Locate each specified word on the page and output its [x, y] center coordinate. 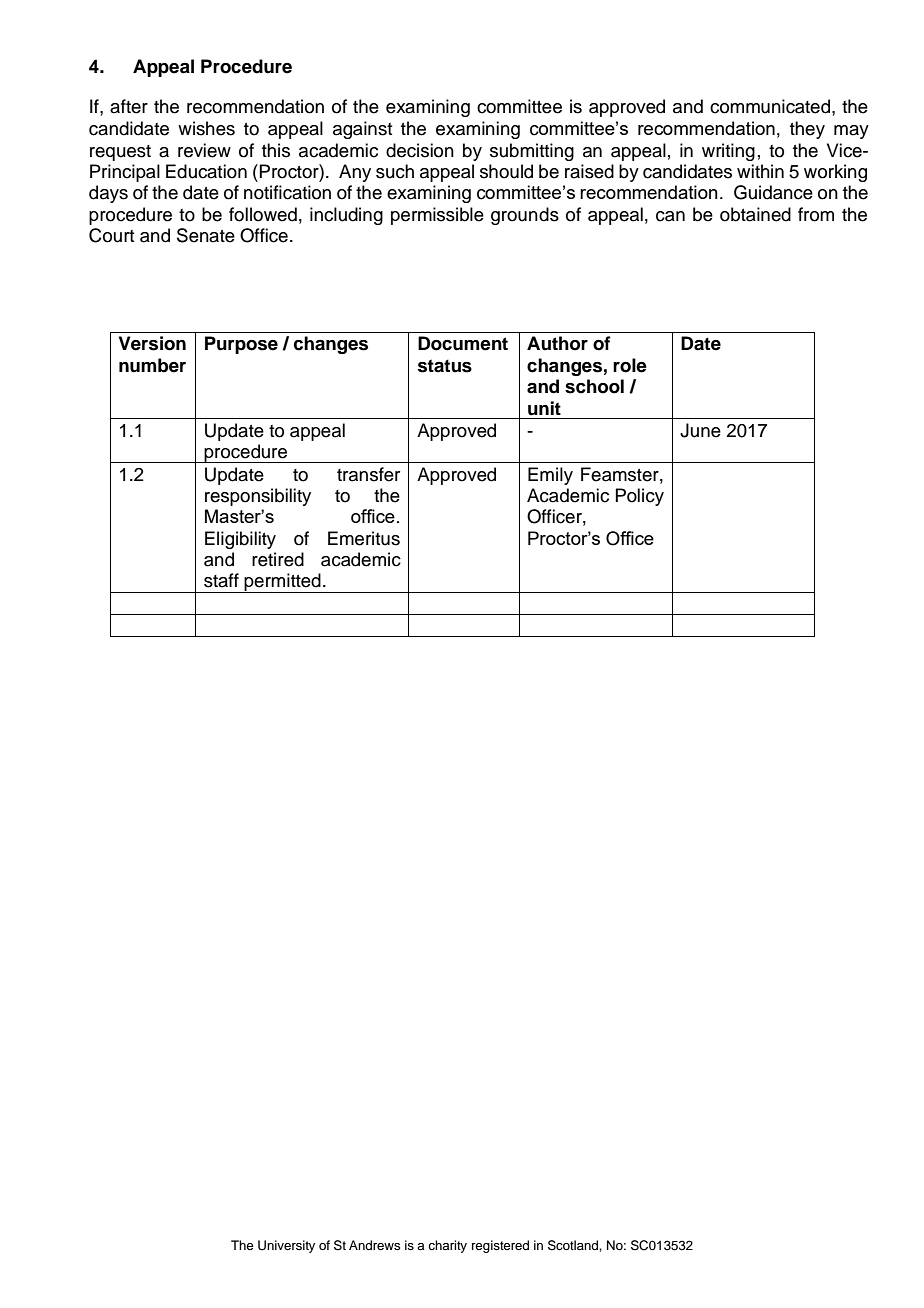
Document [463, 343]
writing [728, 152]
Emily [550, 476]
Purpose [241, 345]
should [506, 171]
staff [221, 580]
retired [278, 559]
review [204, 150]
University [286, 1246]
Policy [639, 497]
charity [447, 1246]
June [700, 430]
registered [500, 1246]
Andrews [374, 1245]
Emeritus [364, 538]
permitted [282, 583]
